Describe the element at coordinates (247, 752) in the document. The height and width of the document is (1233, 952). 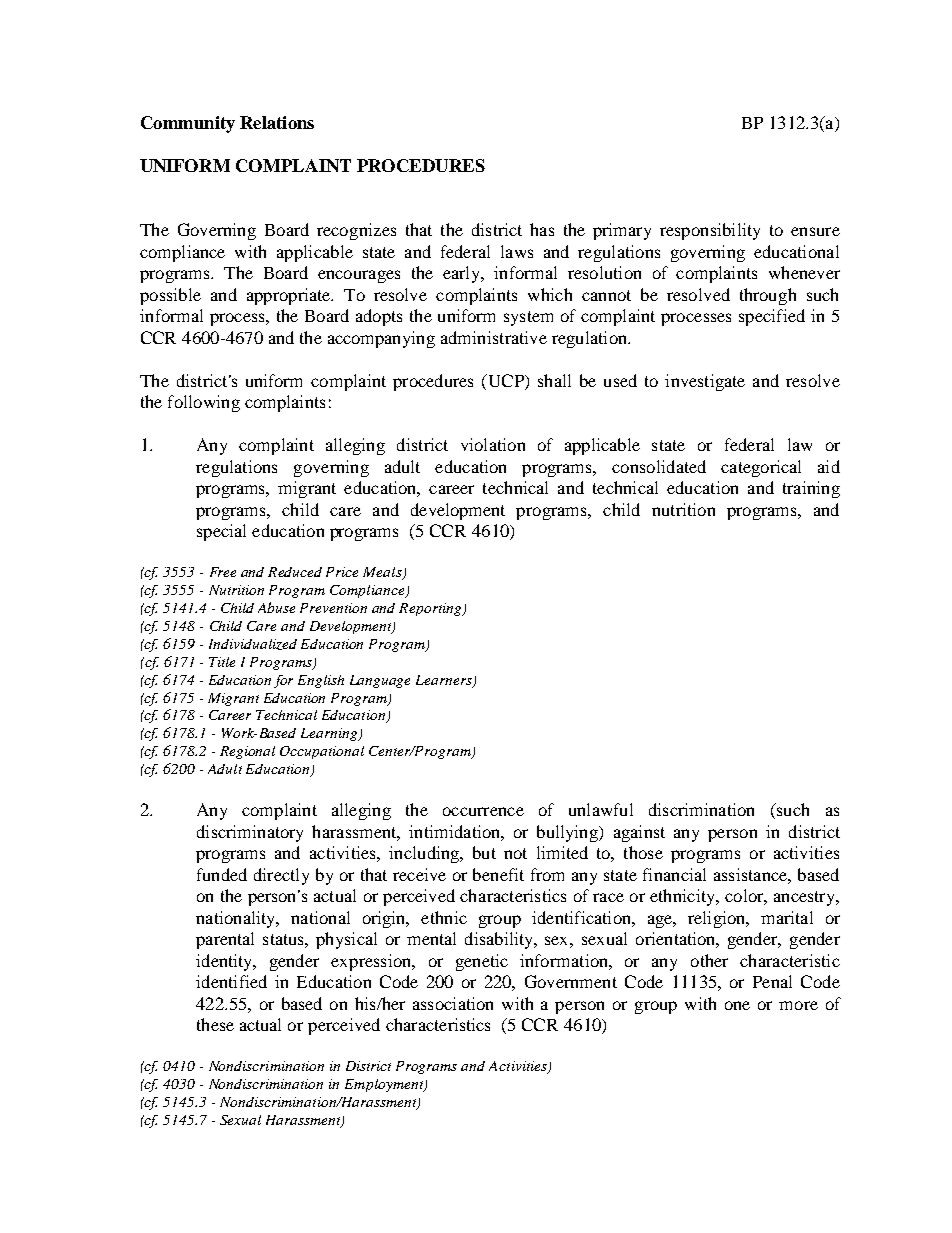
I see `Regional` at that location.
